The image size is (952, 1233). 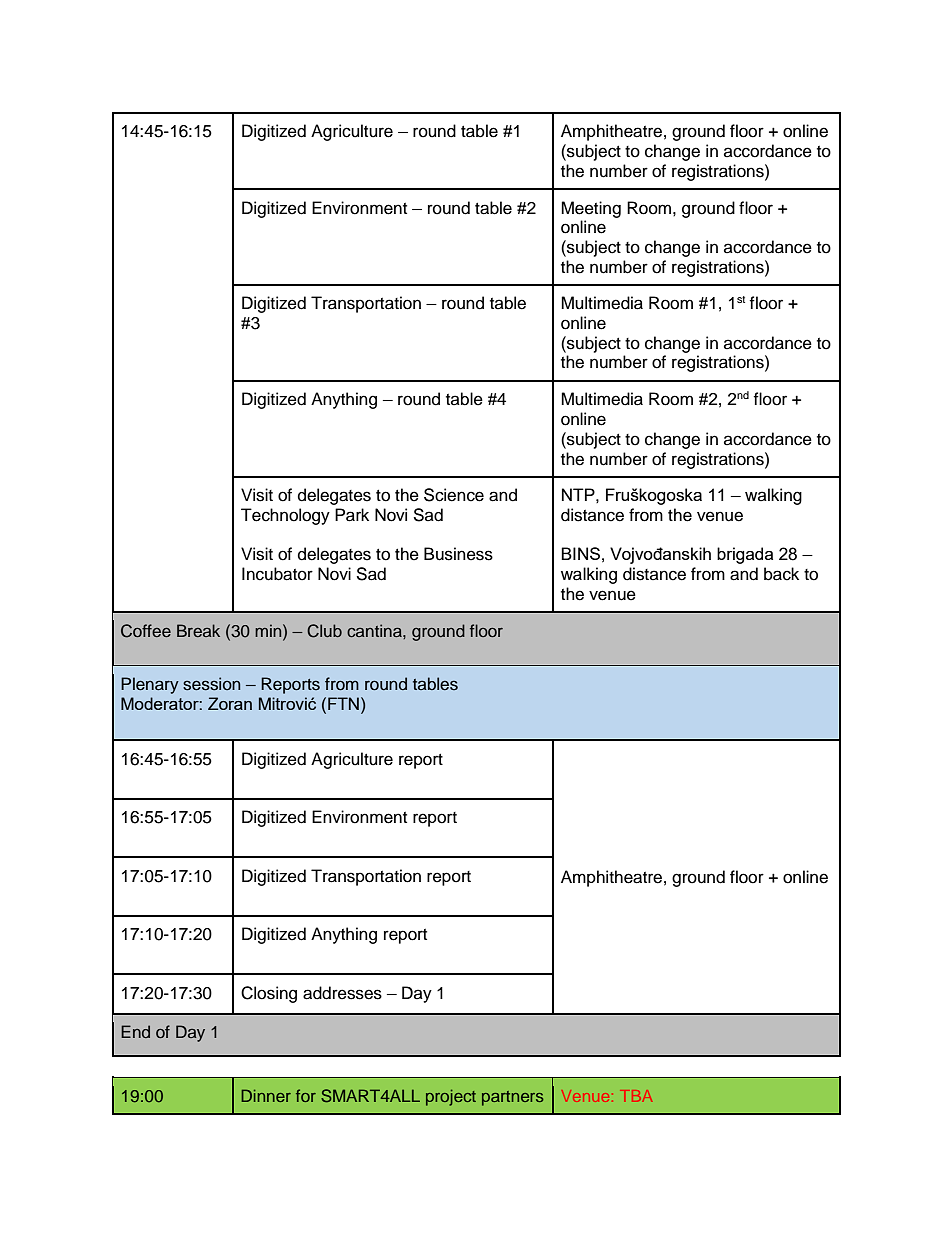 I want to click on Technology, so click(x=285, y=516).
